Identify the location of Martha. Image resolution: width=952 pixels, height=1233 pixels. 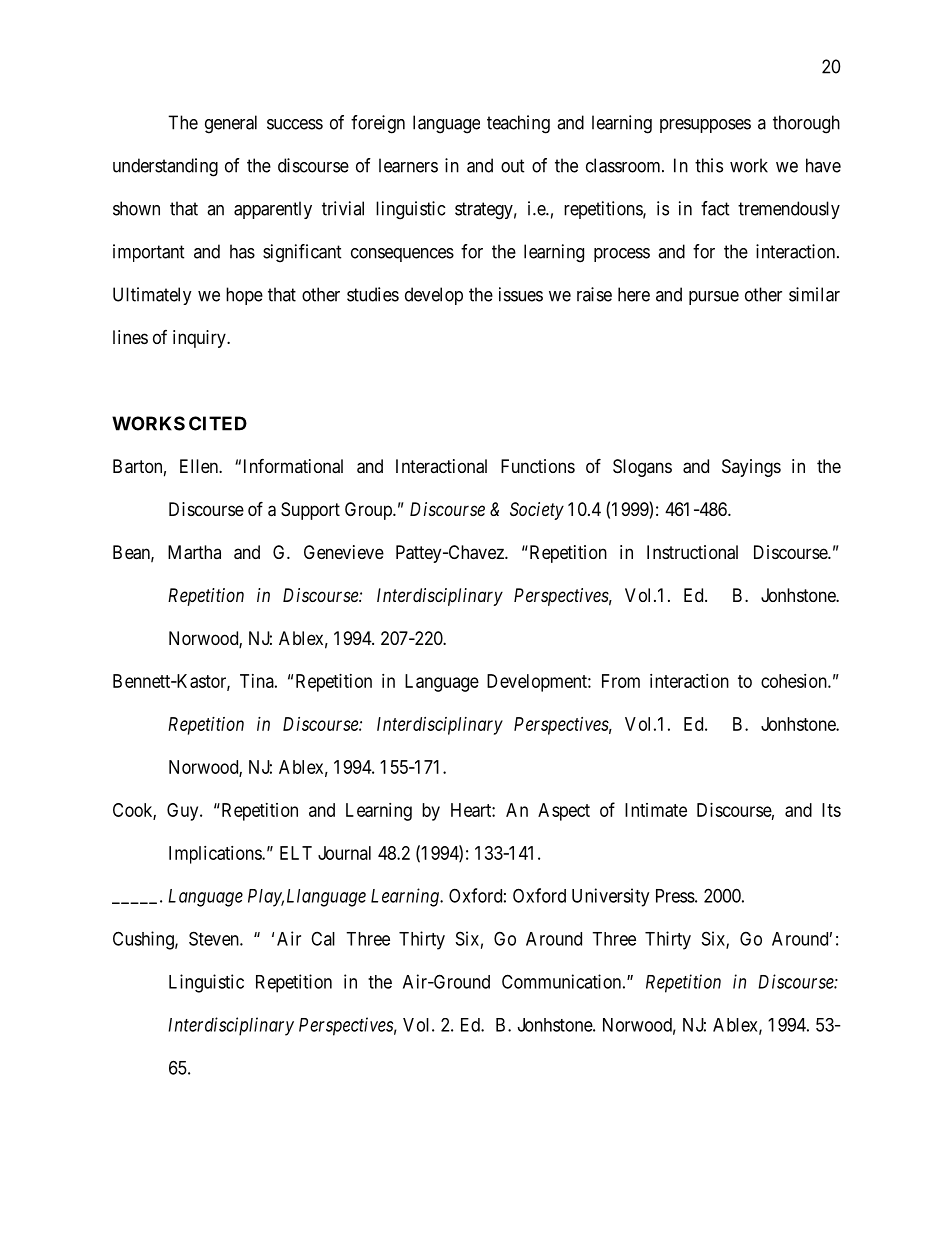
(194, 552).
